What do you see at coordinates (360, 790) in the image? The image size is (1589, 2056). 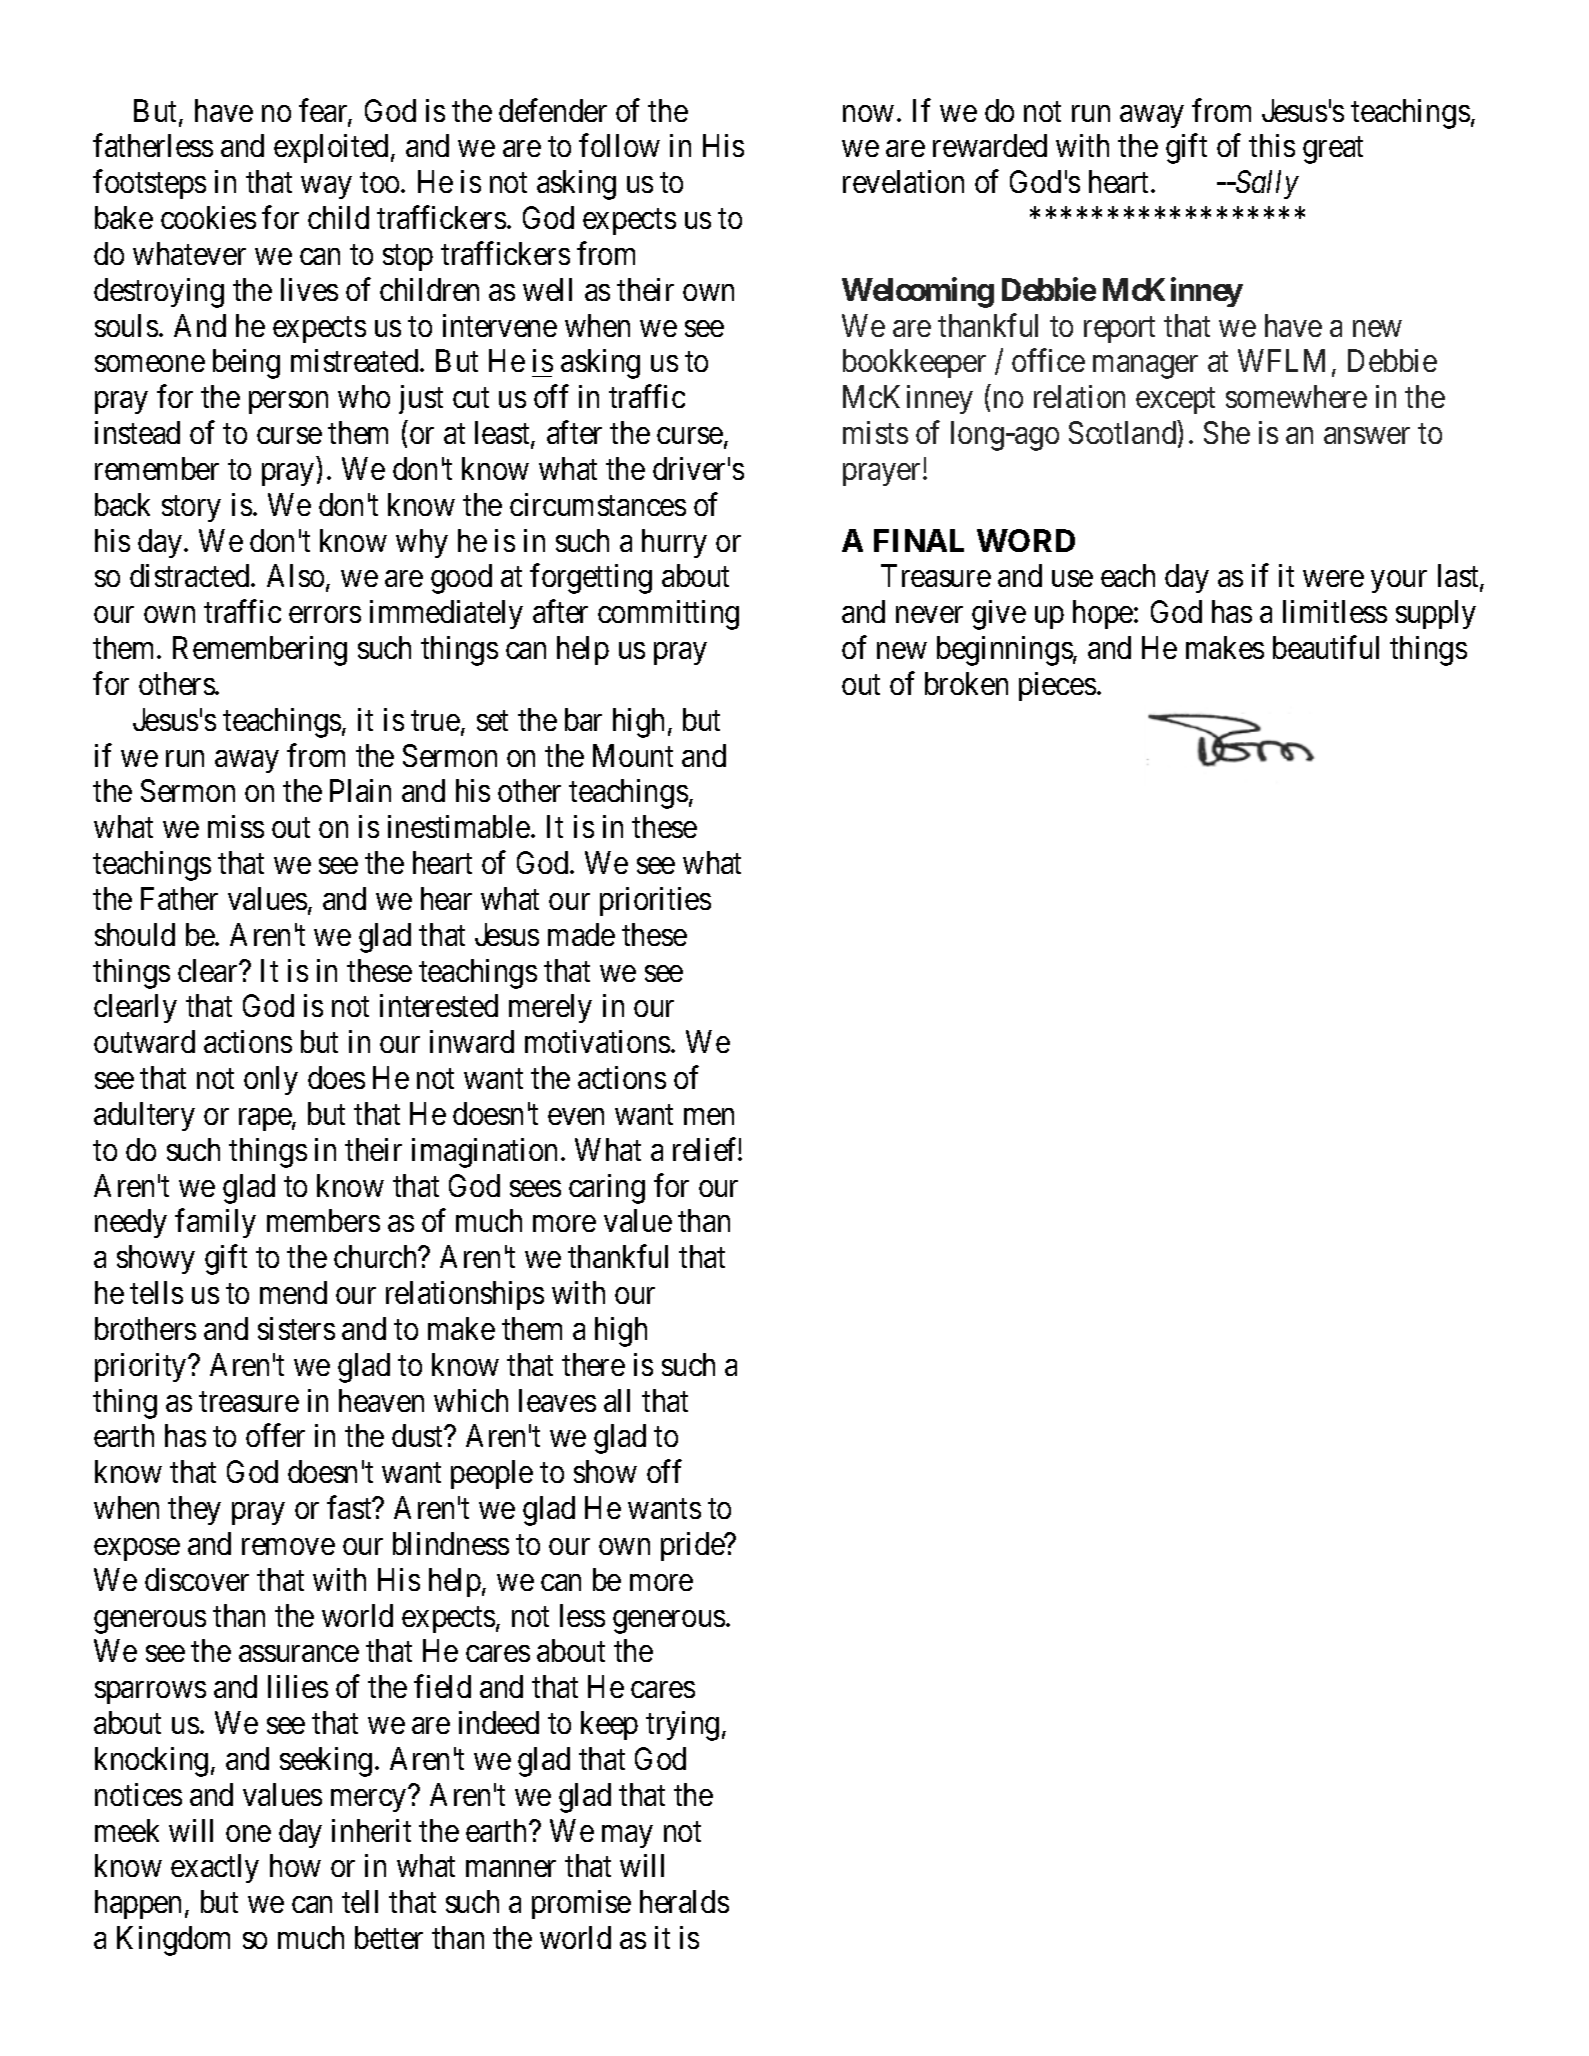 I see `Plain` at bounding box center [360, 790].
